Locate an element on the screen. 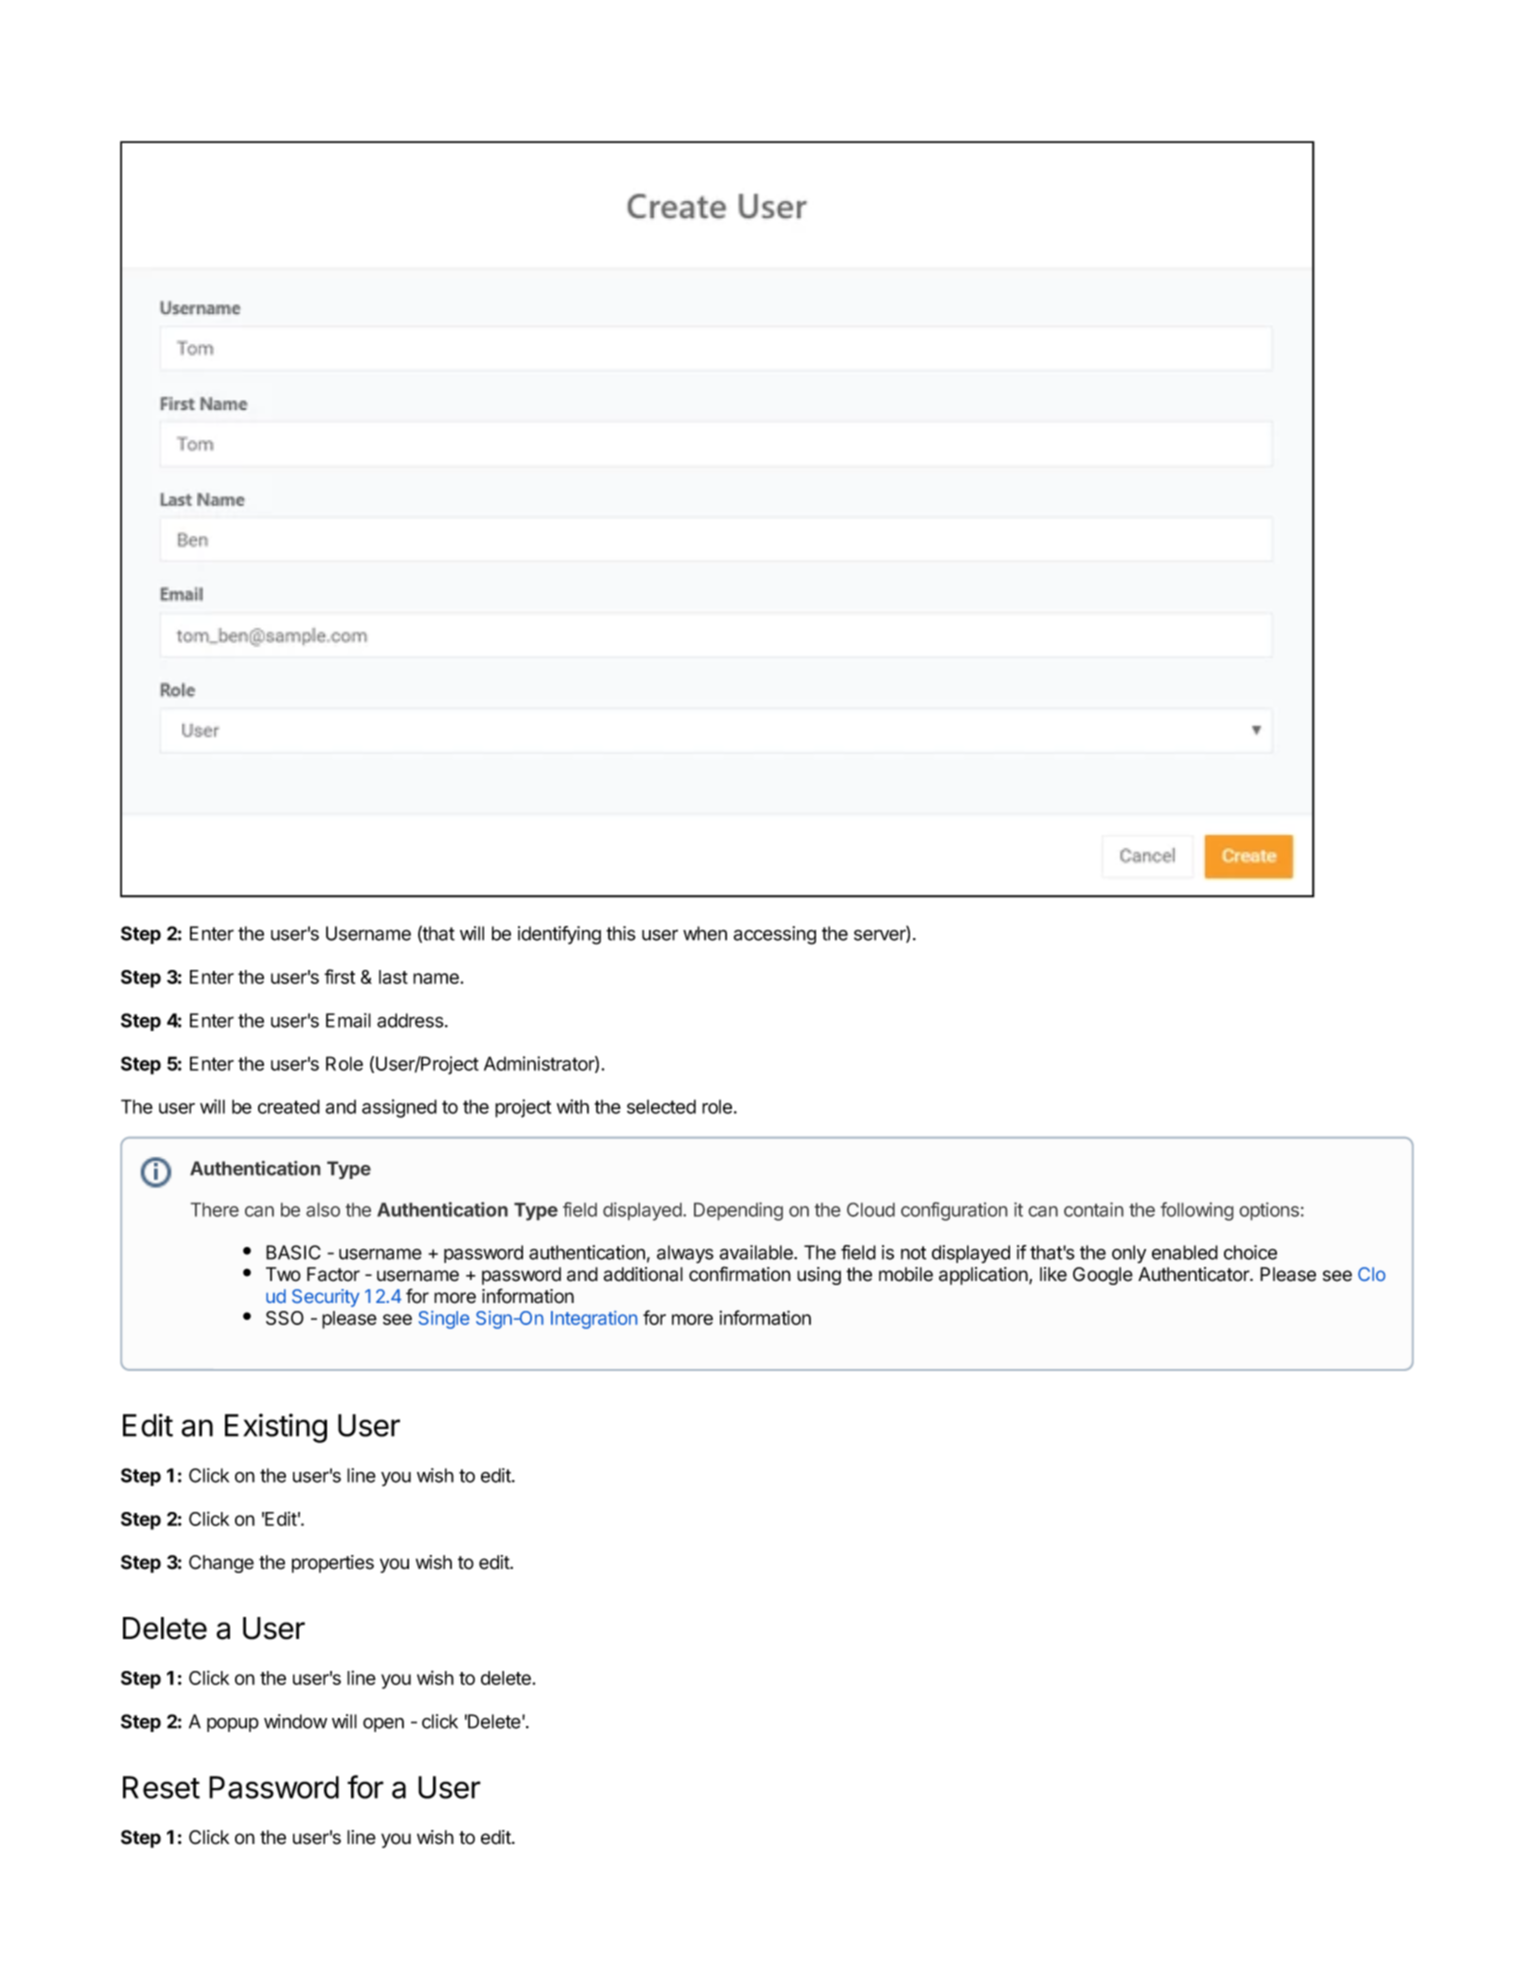  Depending is located at coordinates (738, 1211).
